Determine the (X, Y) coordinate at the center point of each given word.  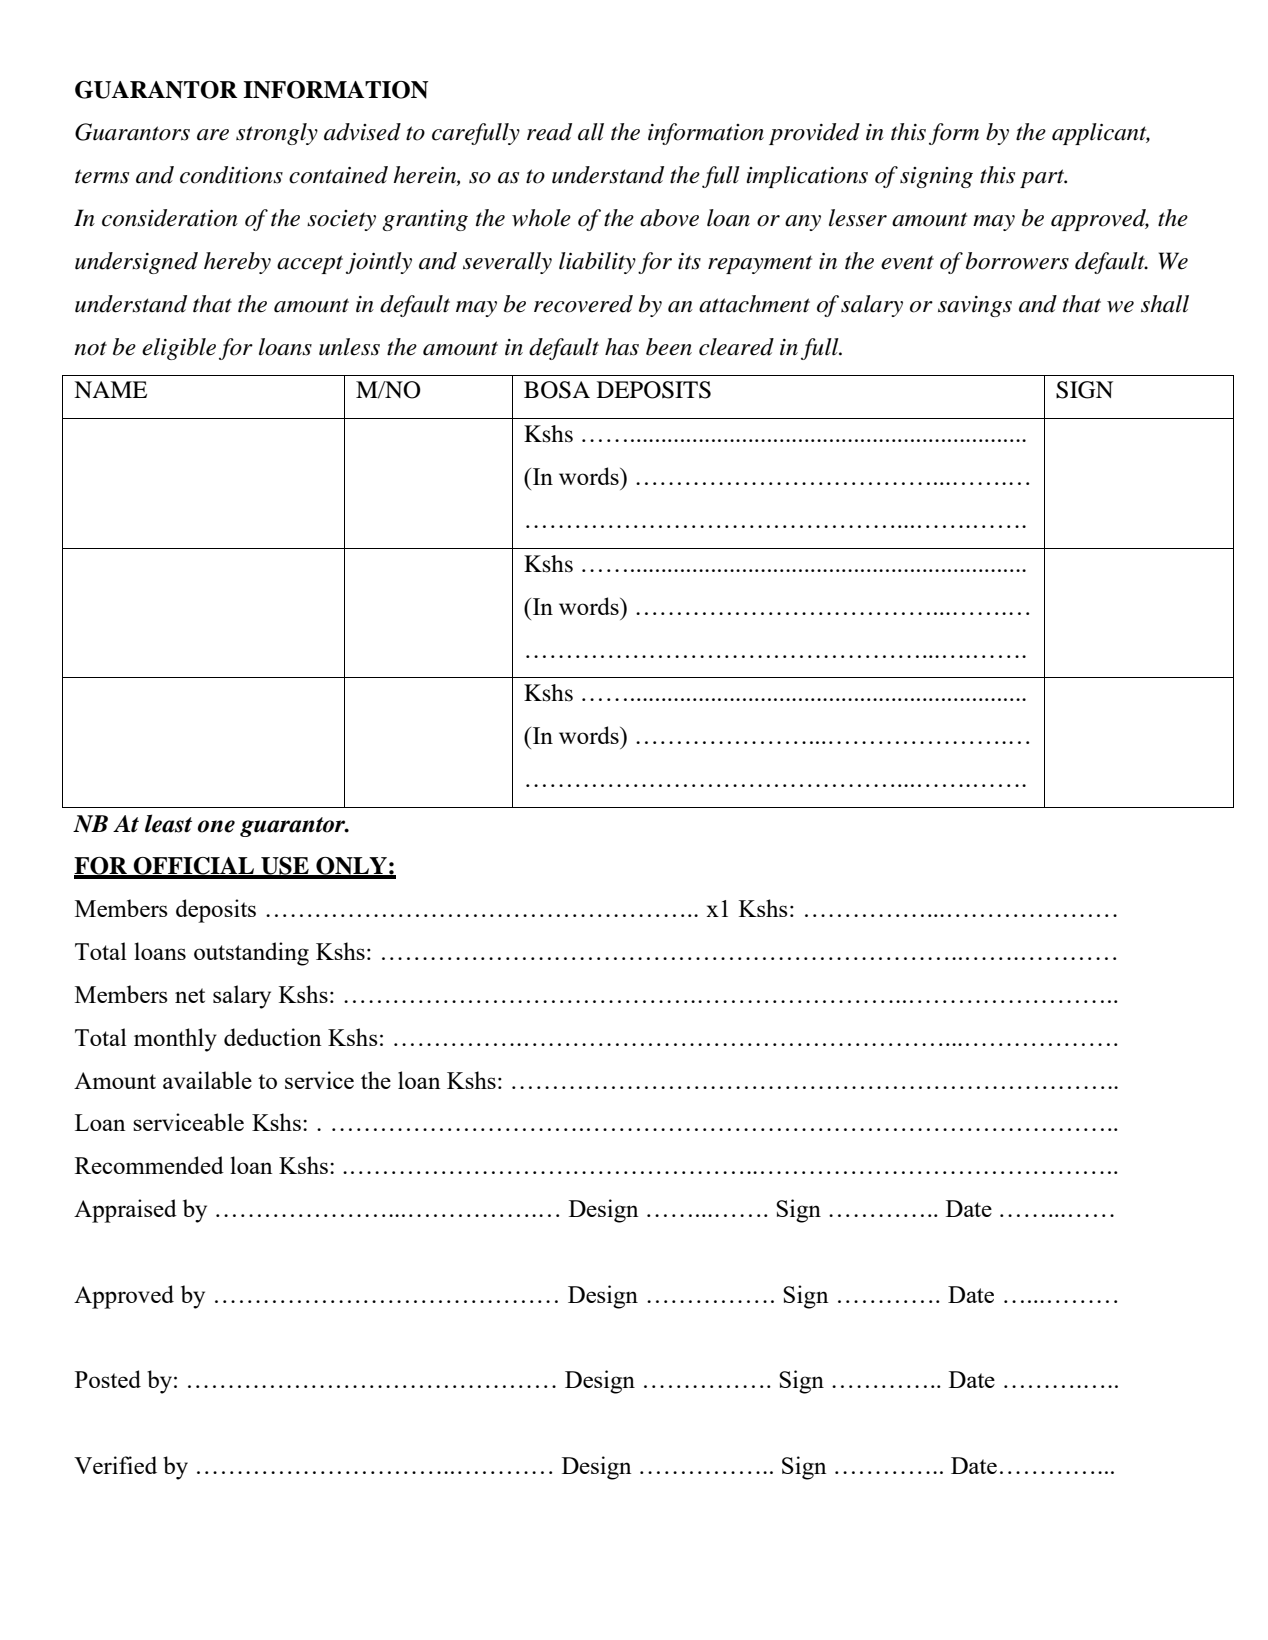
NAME (110, 389)
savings (975, 306)
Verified (115, 1465)
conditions (231, 175)
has (622, 347)
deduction (273, 1037)
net (190, 995)
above (669, 218)
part (1043, 178)
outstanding (251, 954)
